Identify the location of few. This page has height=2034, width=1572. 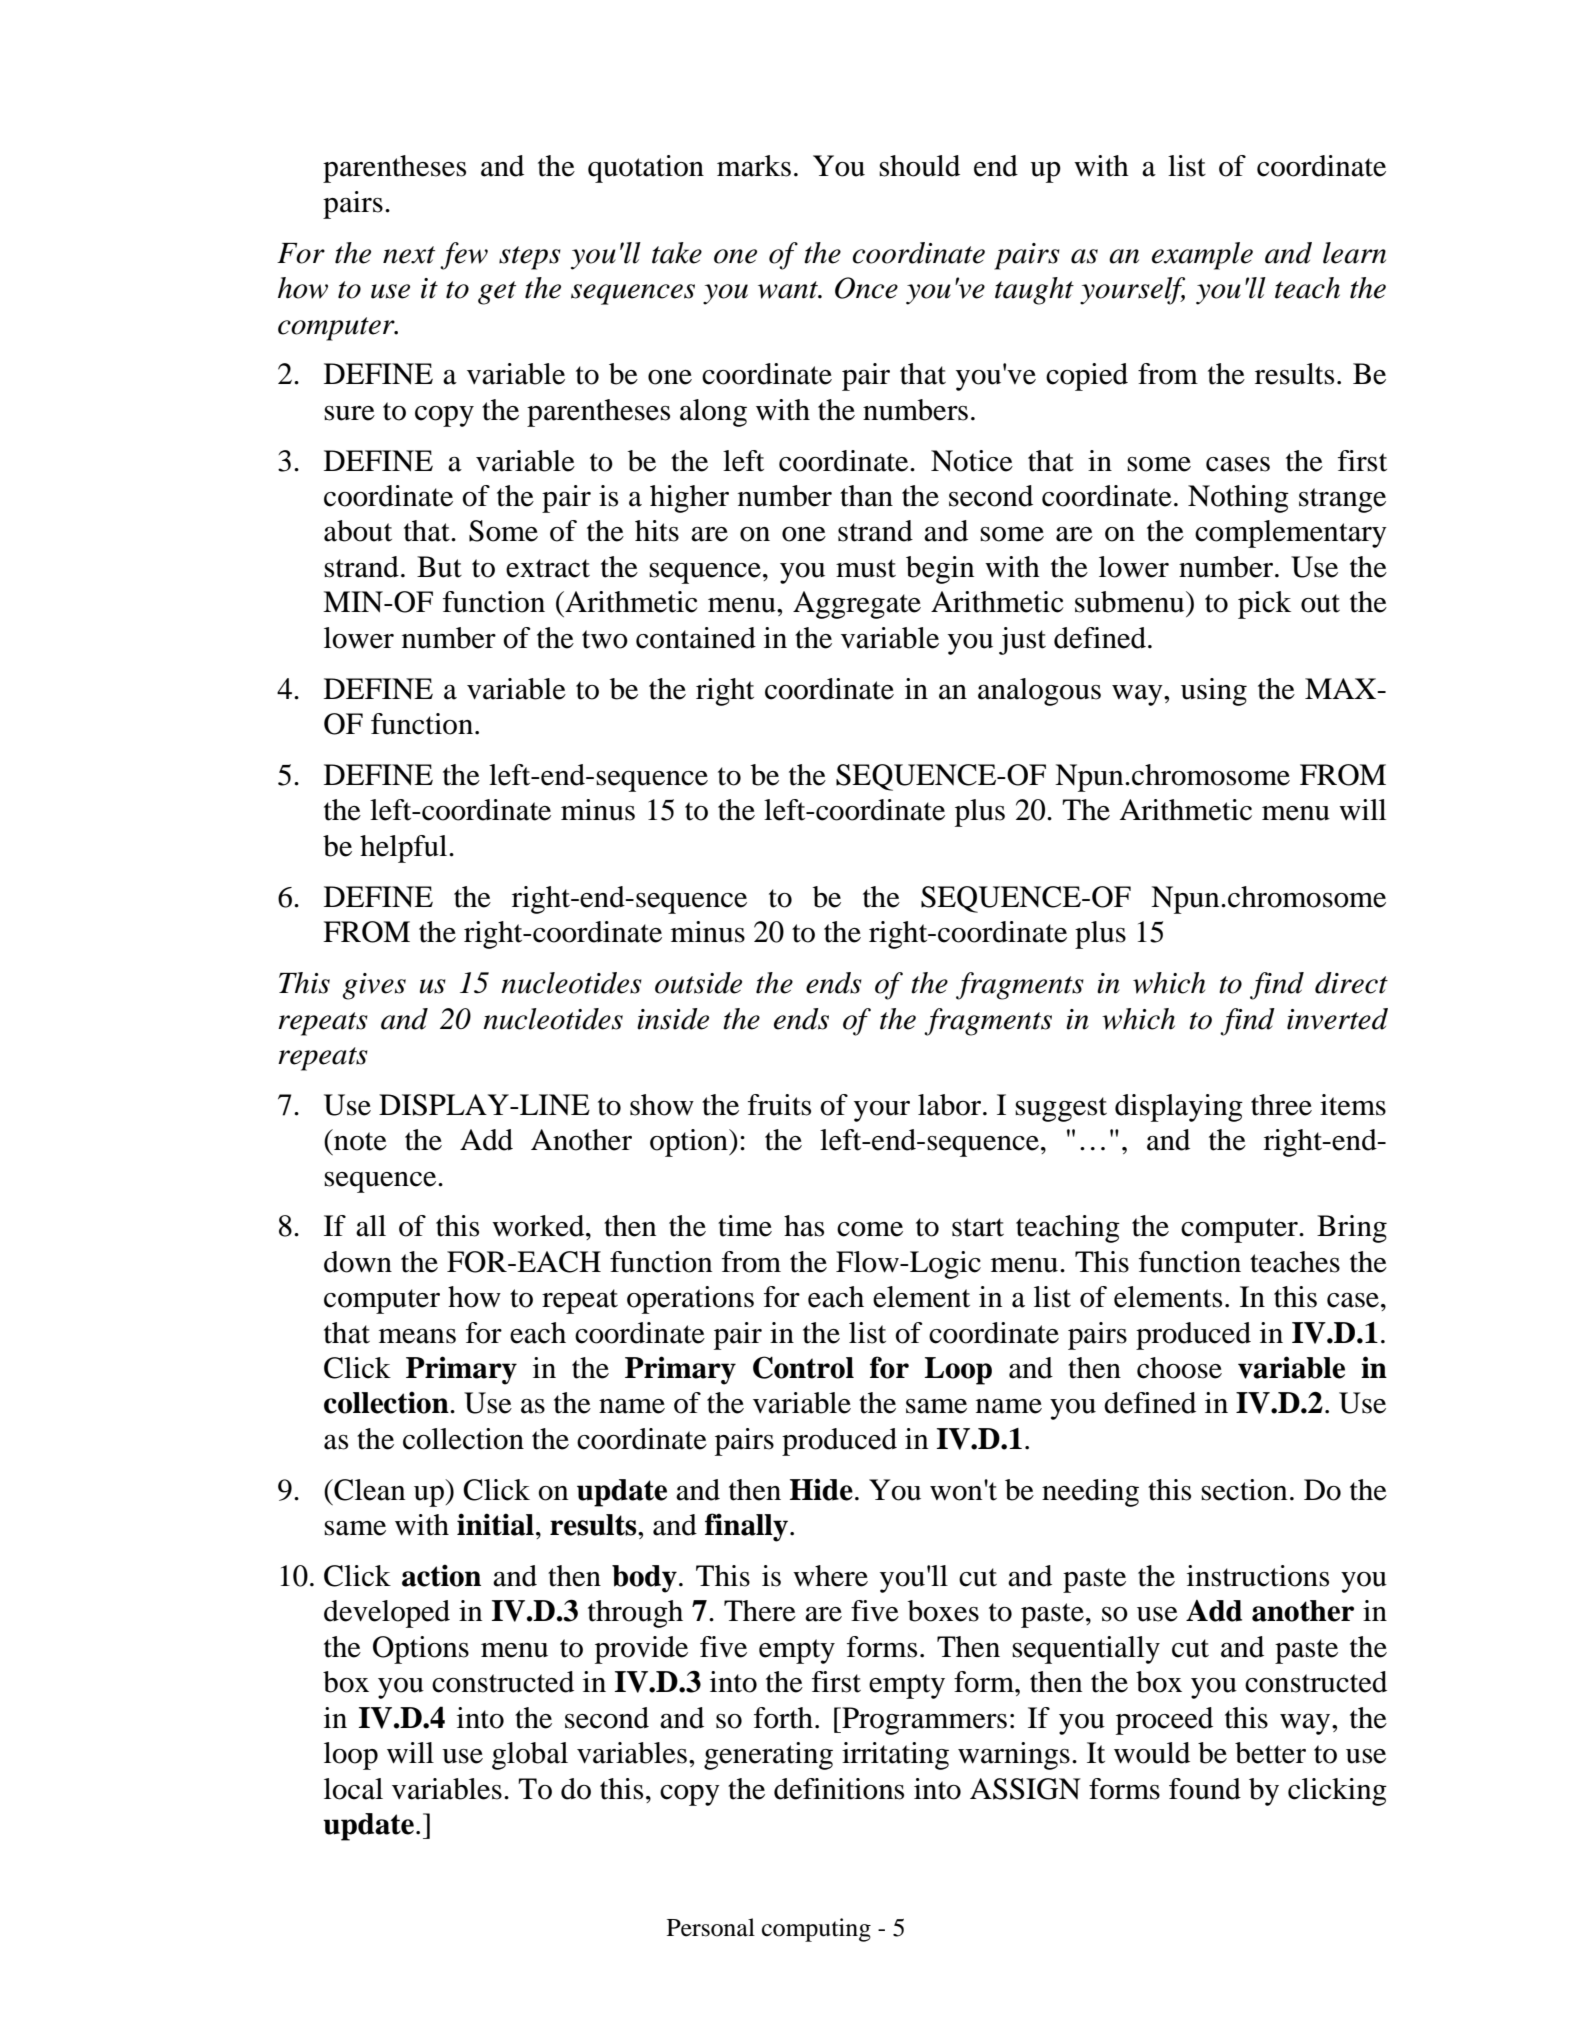
(464, 256).
